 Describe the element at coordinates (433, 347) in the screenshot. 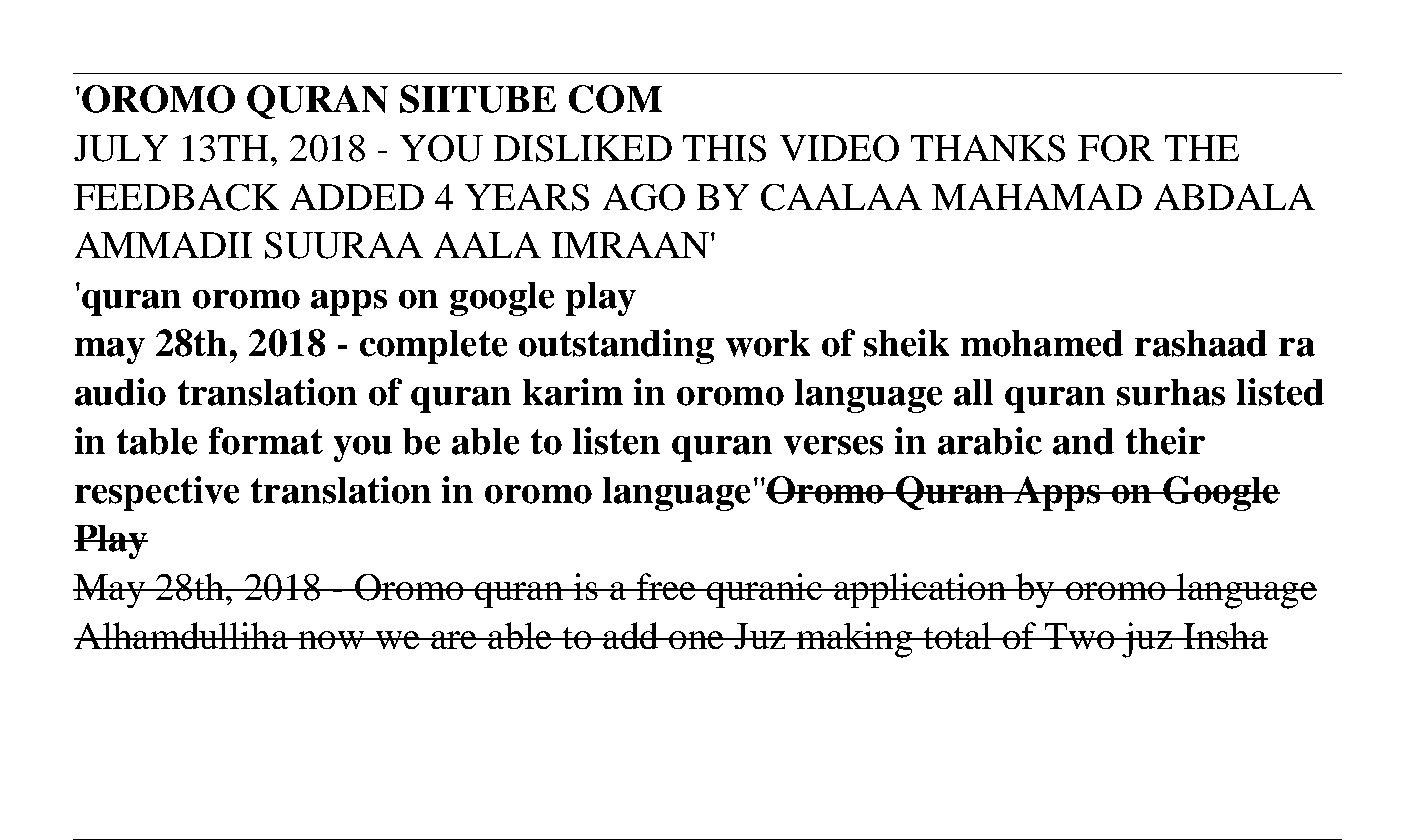

I see `complete` at that location.
